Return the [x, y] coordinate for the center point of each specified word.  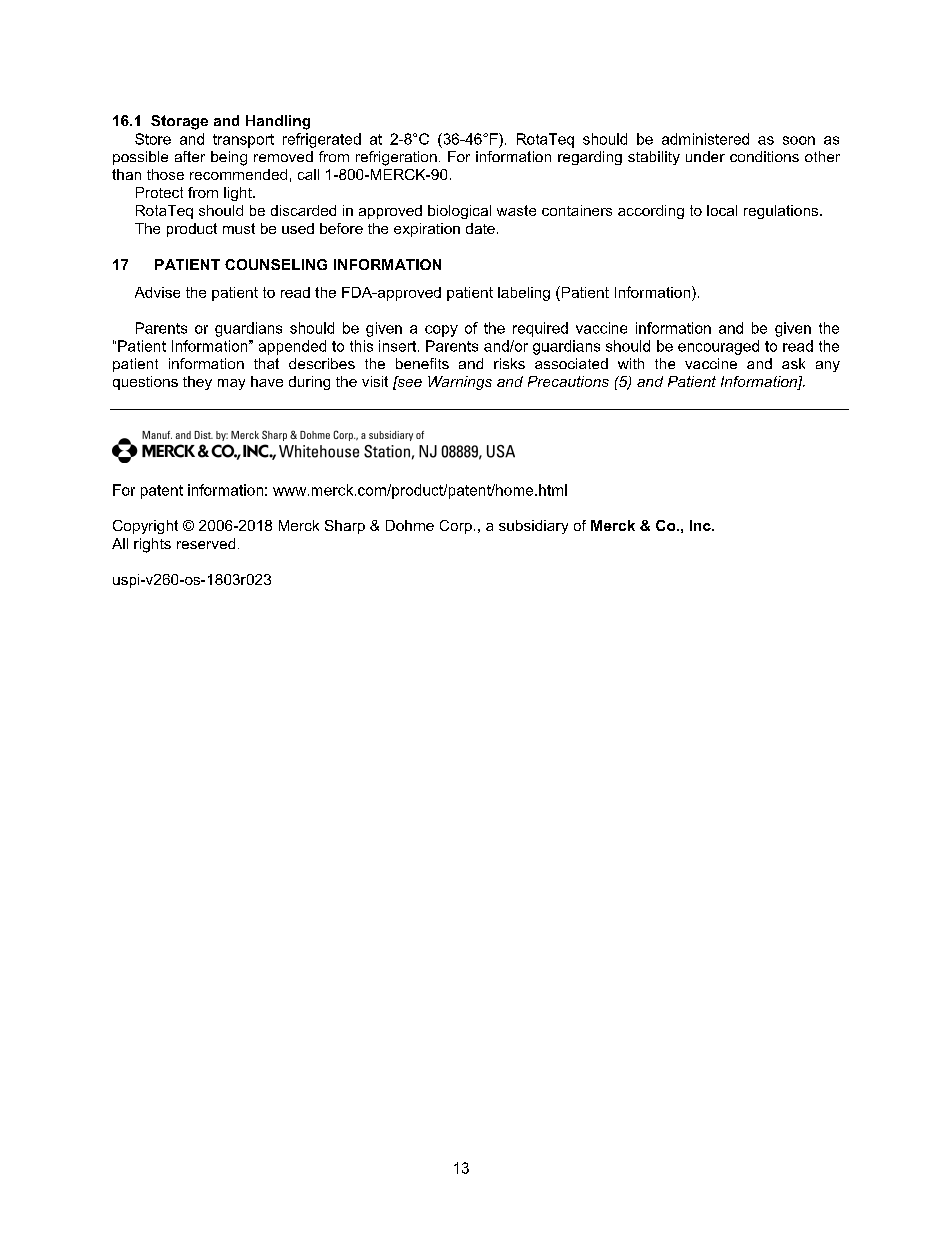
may [231, 384]
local [722, 210]
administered [705, 139]
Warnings [460, 383]
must [239, 228]
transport [243, 141]
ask [793, 363]
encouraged [718, 347]
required [540, 329]
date [480, 228]
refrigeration [396, 158]
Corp [456, 527]
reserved [206, 543]
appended [292, 347]
